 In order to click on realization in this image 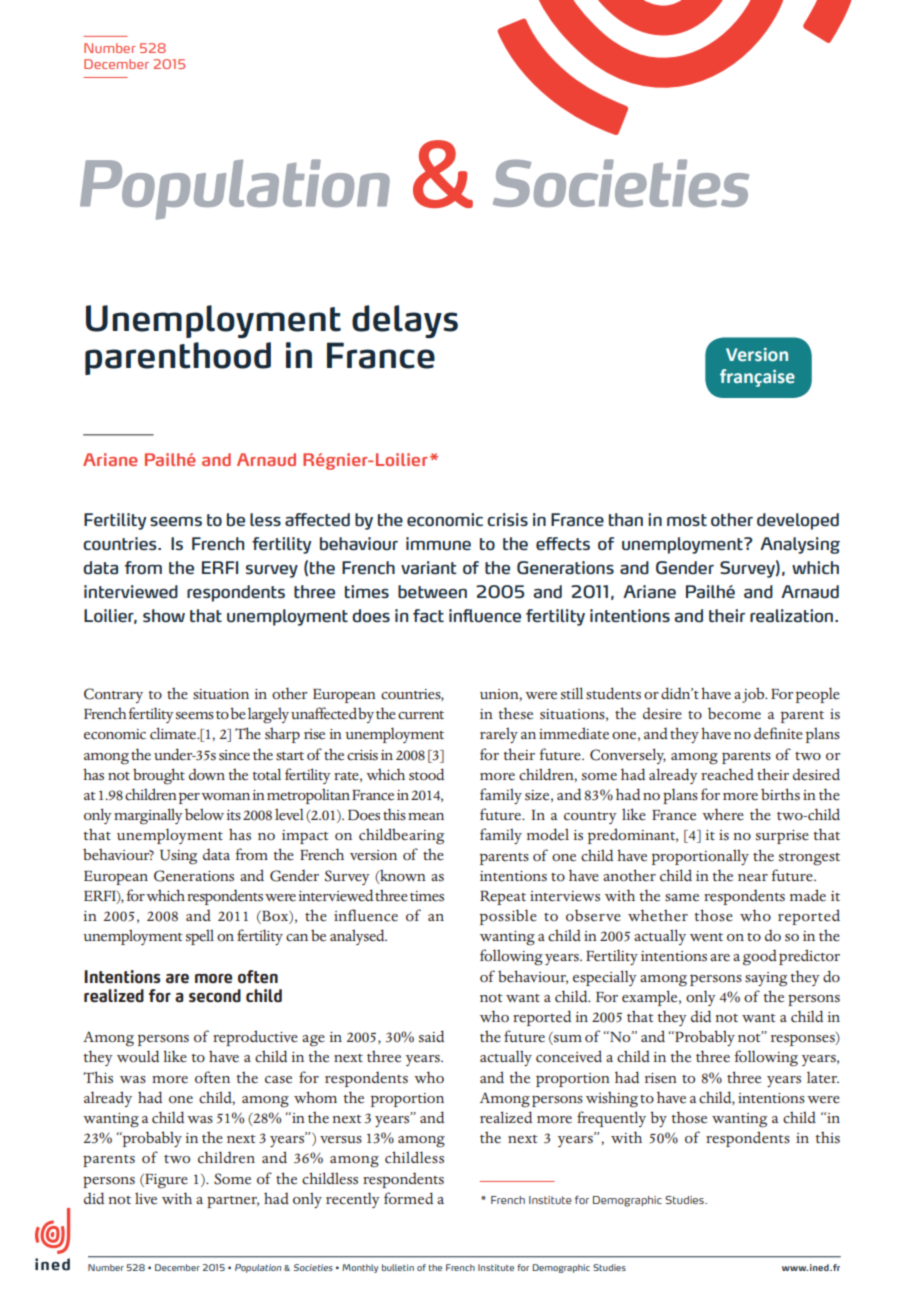, I will do `click(791, 616)`.
